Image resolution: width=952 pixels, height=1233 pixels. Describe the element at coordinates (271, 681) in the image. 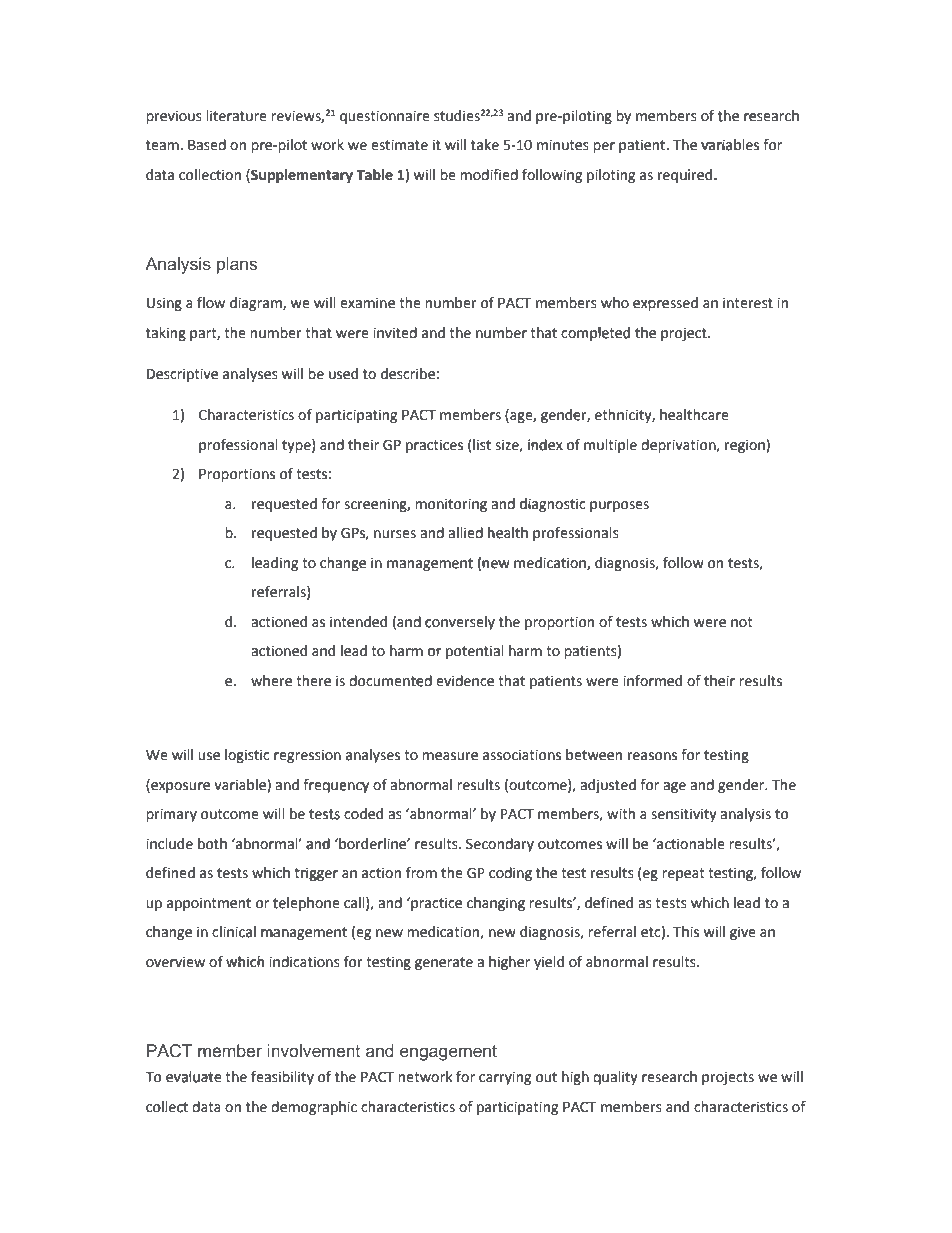

I see `where` at that location.
